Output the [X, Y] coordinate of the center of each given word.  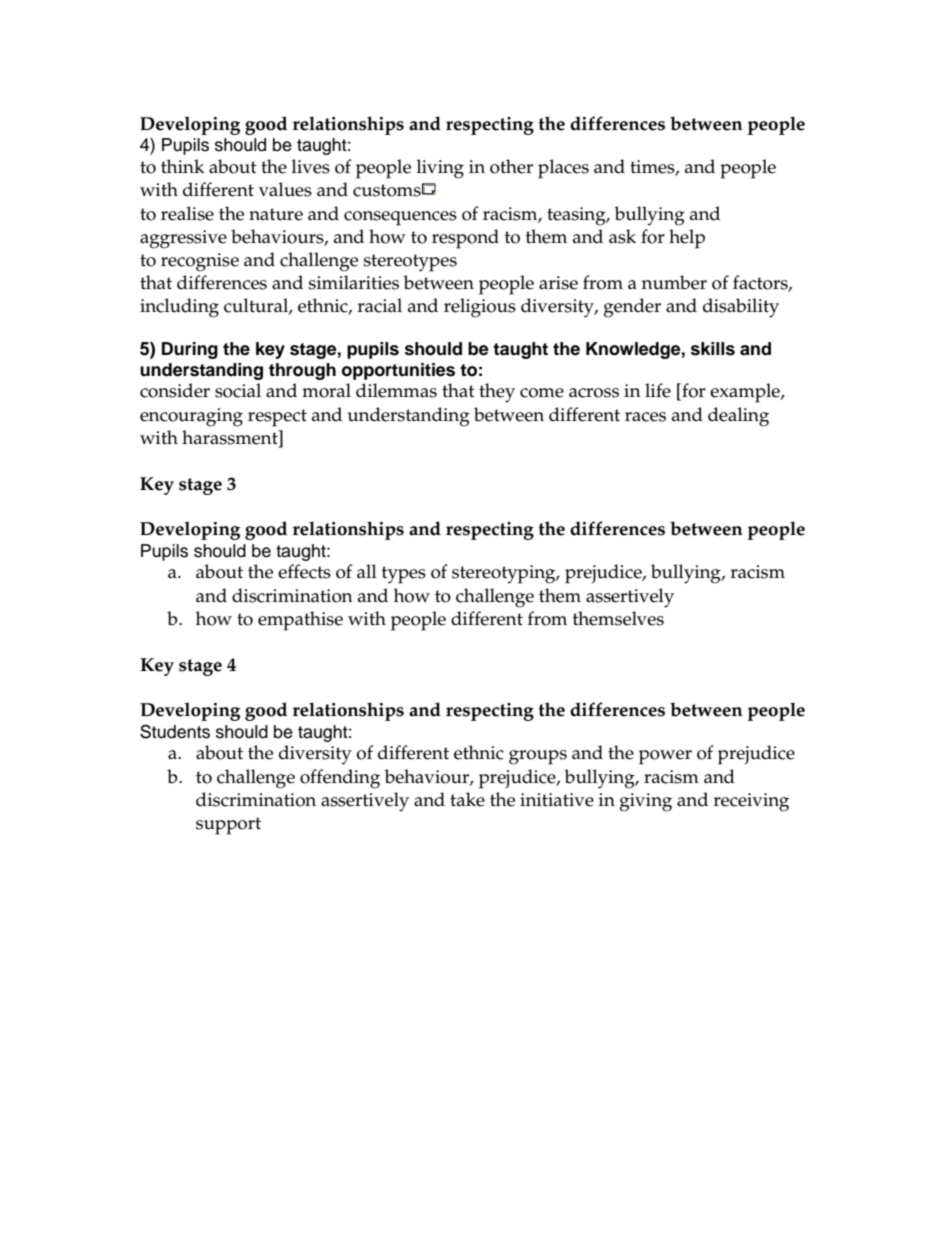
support [228, 826]
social [238, 390]
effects [304, 571]
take [467, 799]
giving [646, 802]
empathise [300, 621]
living [440, 169]
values [285, 189]
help [687, 239]
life [658, 390]
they [497, 393]
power [665, 757]
